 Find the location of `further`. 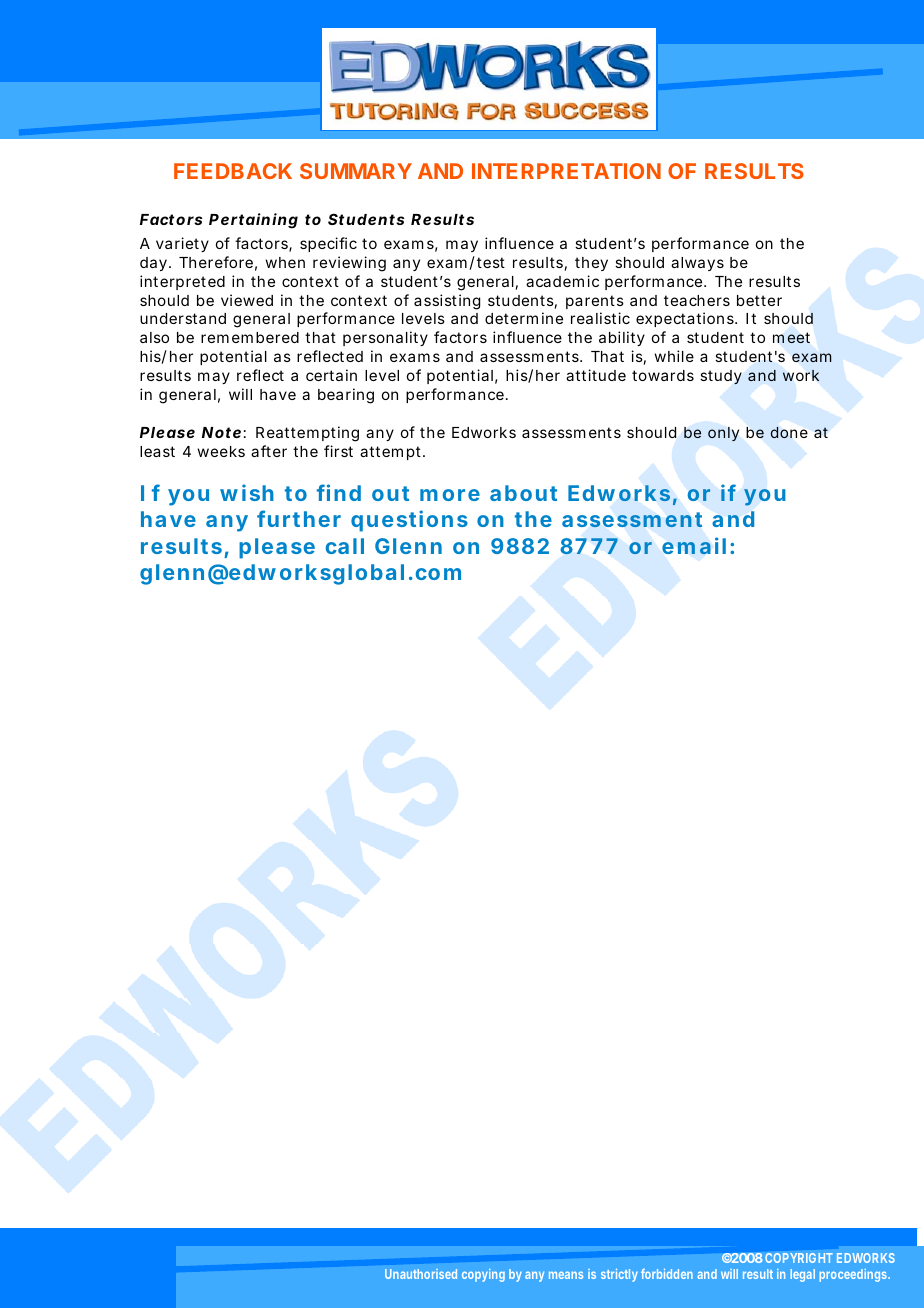

further is located at coordinates (299, 518).
